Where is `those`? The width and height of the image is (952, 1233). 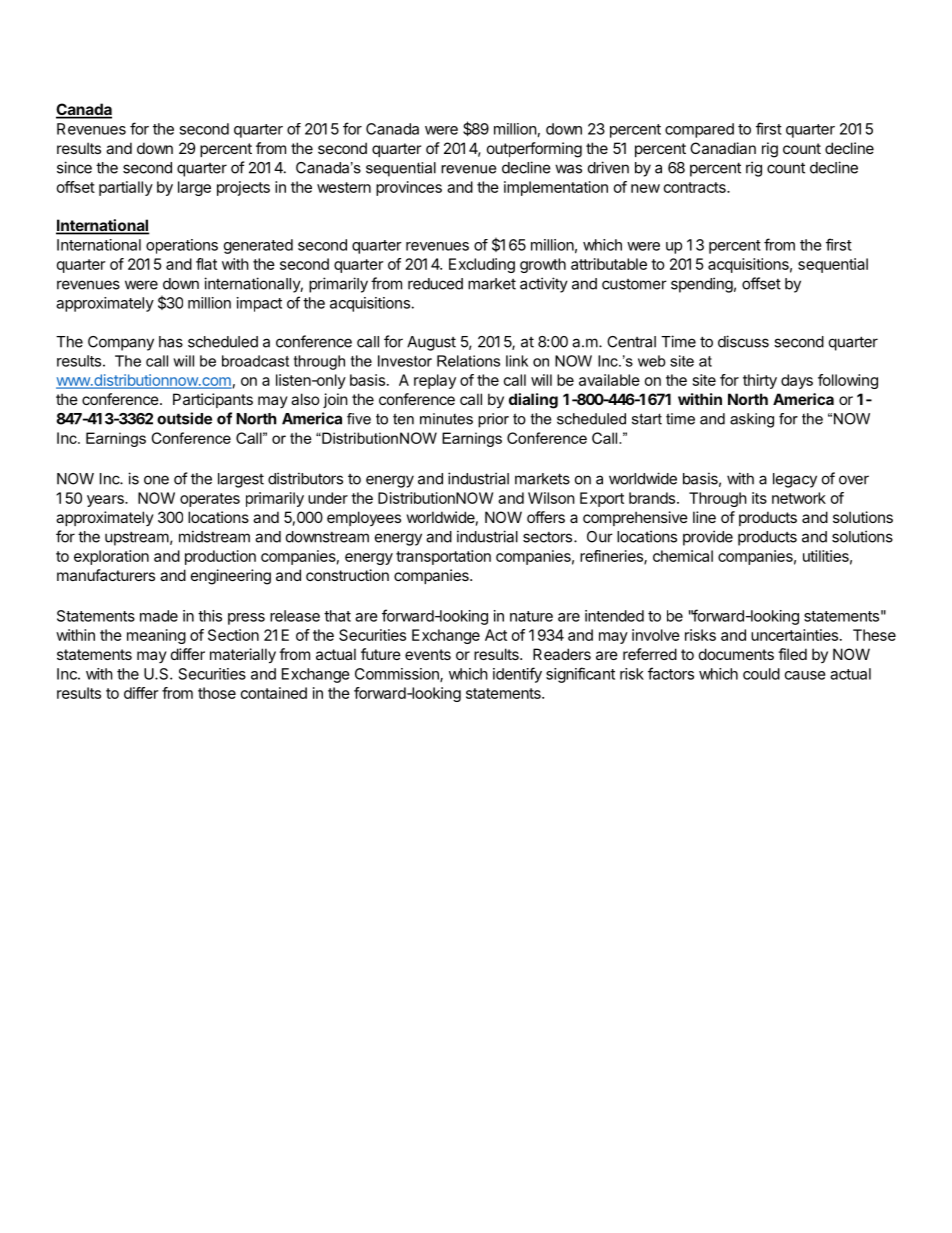
those is located at coordinates (217, 693).
